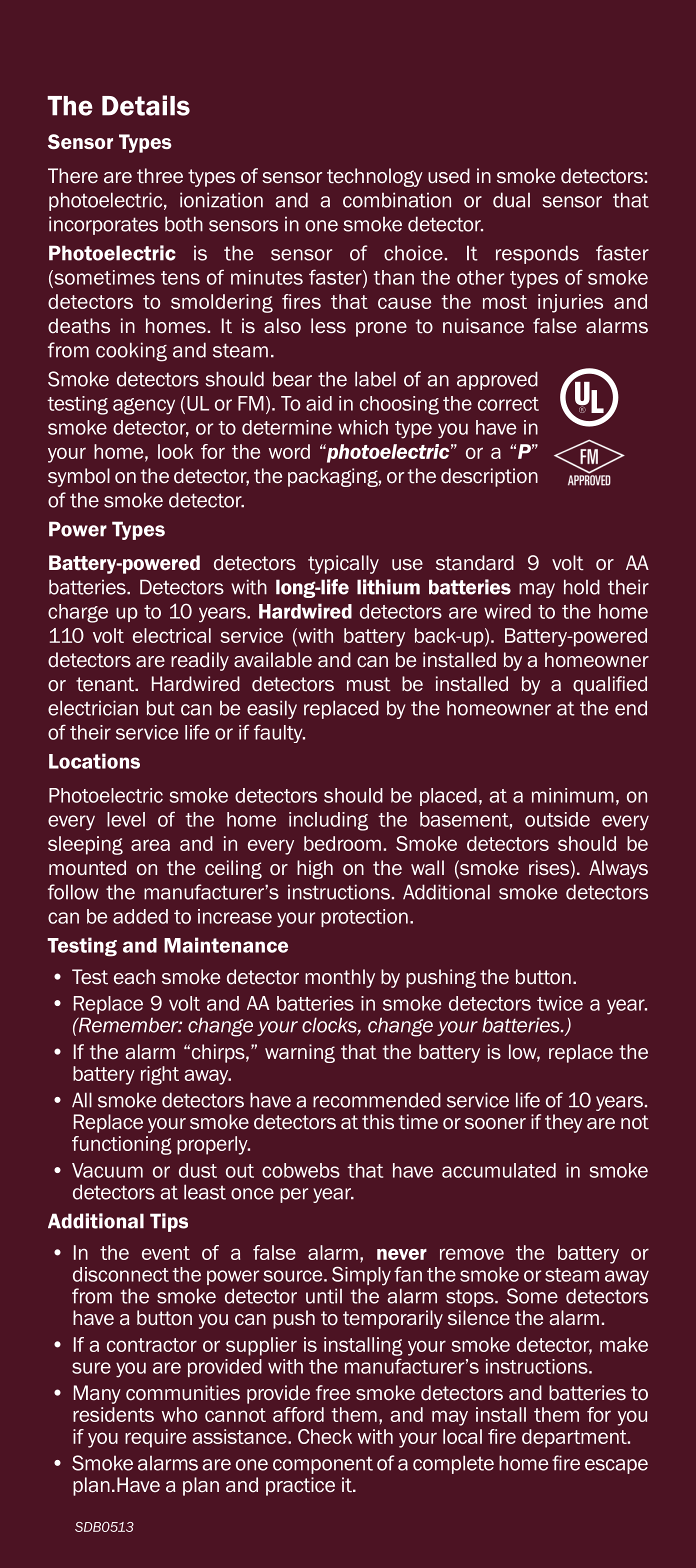 This page has width=696, height=1568. What do you see at coordinates (511, 200) in the page?
I see `dual` at bounding box center [511, 200].
